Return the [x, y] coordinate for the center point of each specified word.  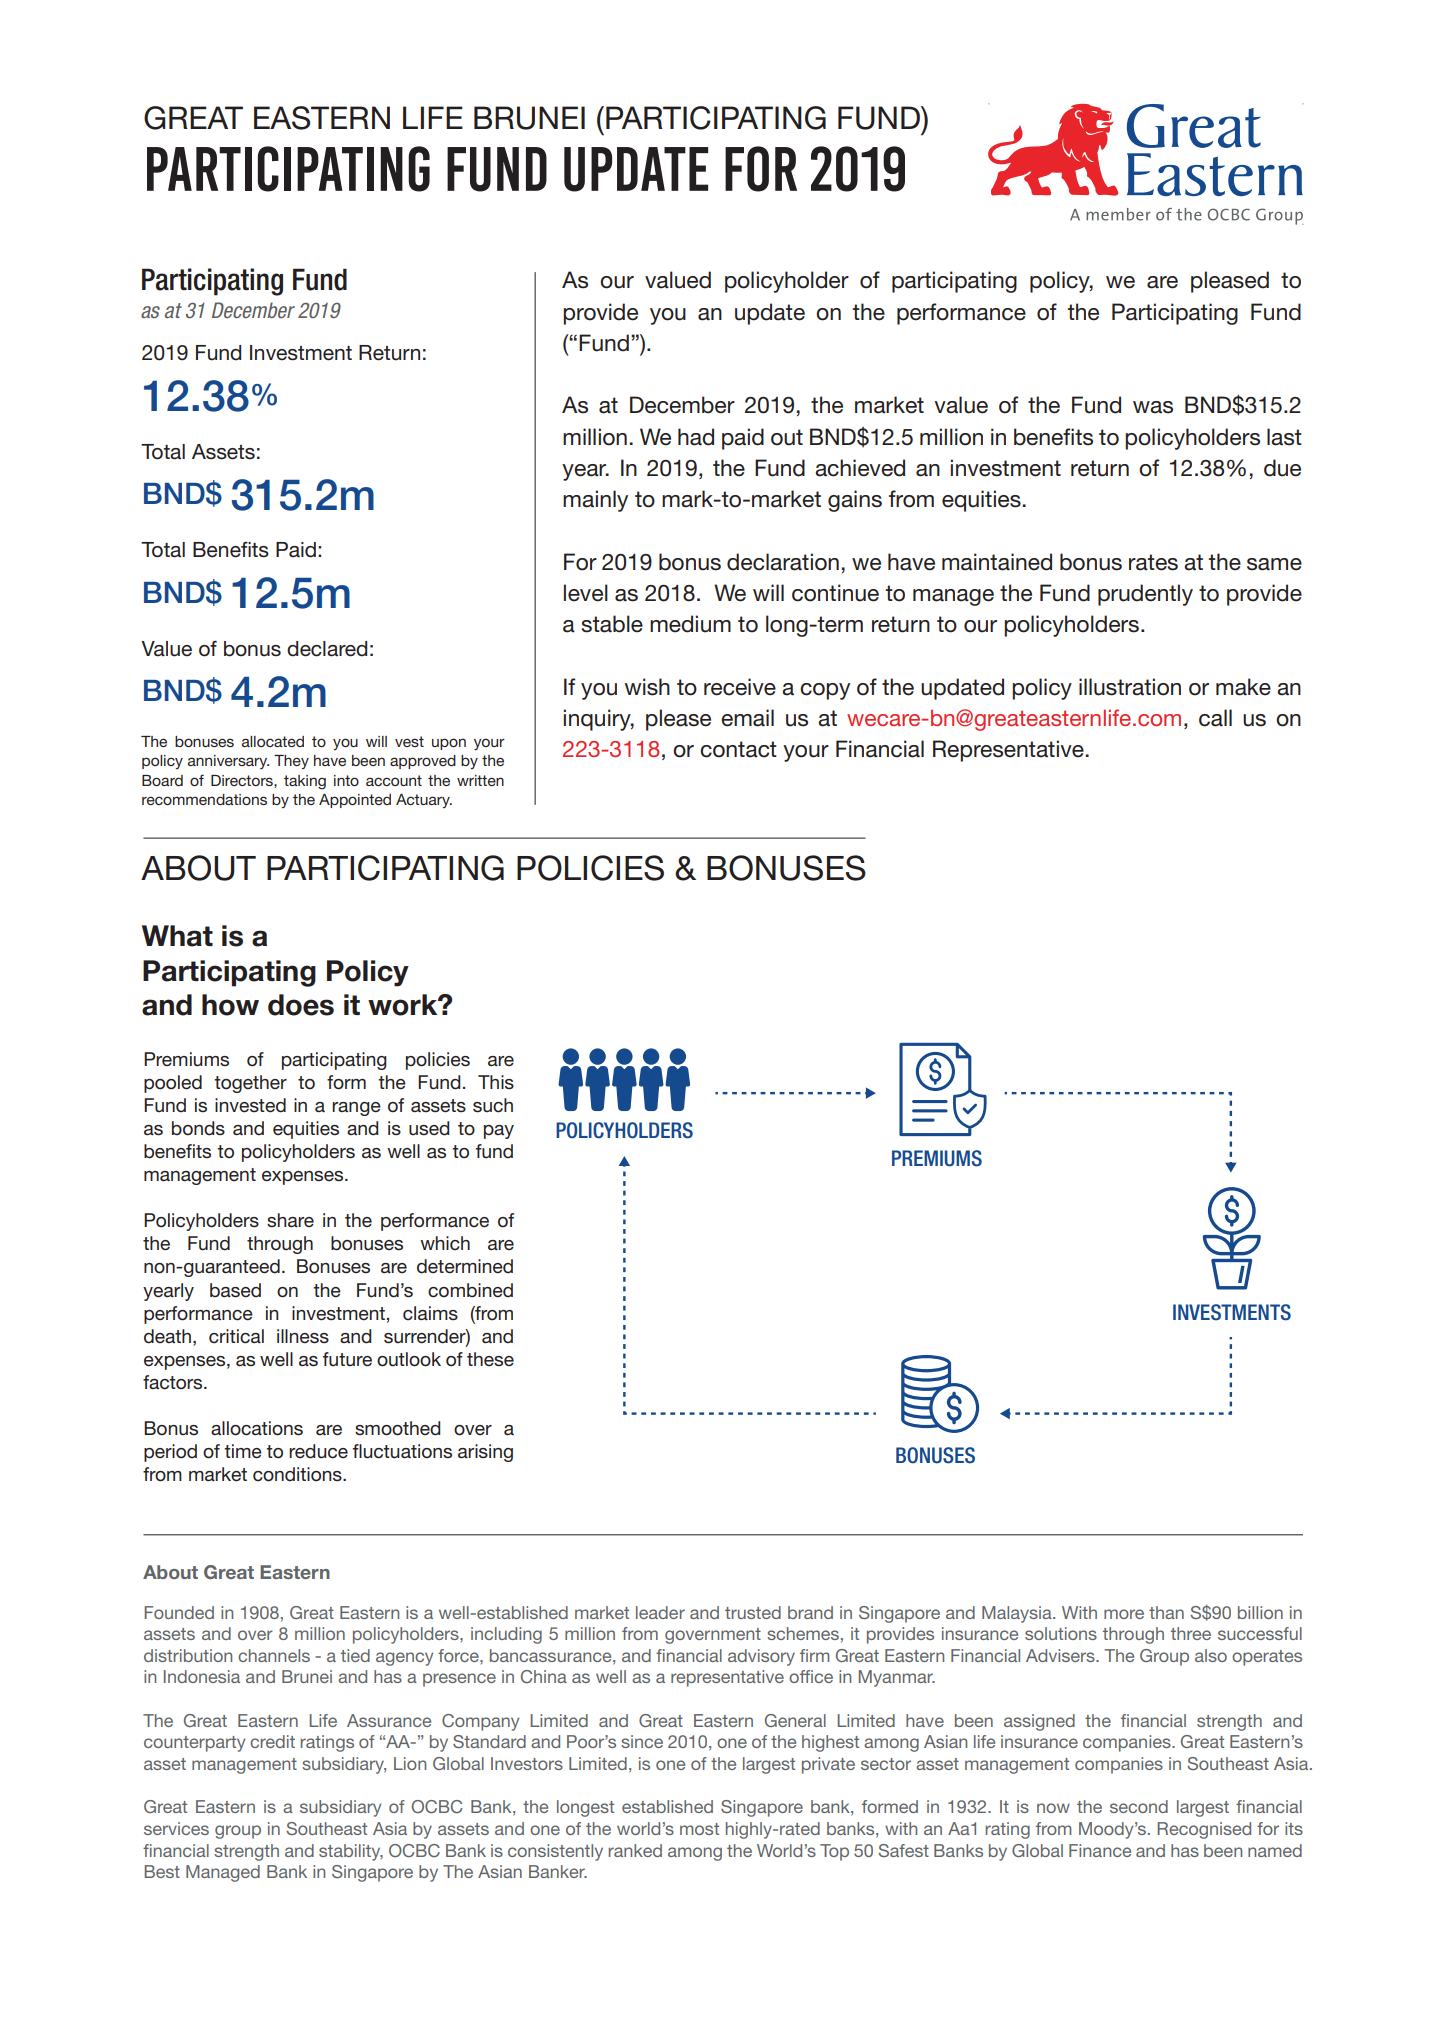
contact [738, 749]
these [490, 1359]
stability [351, 1852]
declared [327, 649]
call [1215, 718]
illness [303, 1336]
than [1166, 1612]
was [1153, 407]
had [696, 437]
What [177, 936]
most [699, 1829]
